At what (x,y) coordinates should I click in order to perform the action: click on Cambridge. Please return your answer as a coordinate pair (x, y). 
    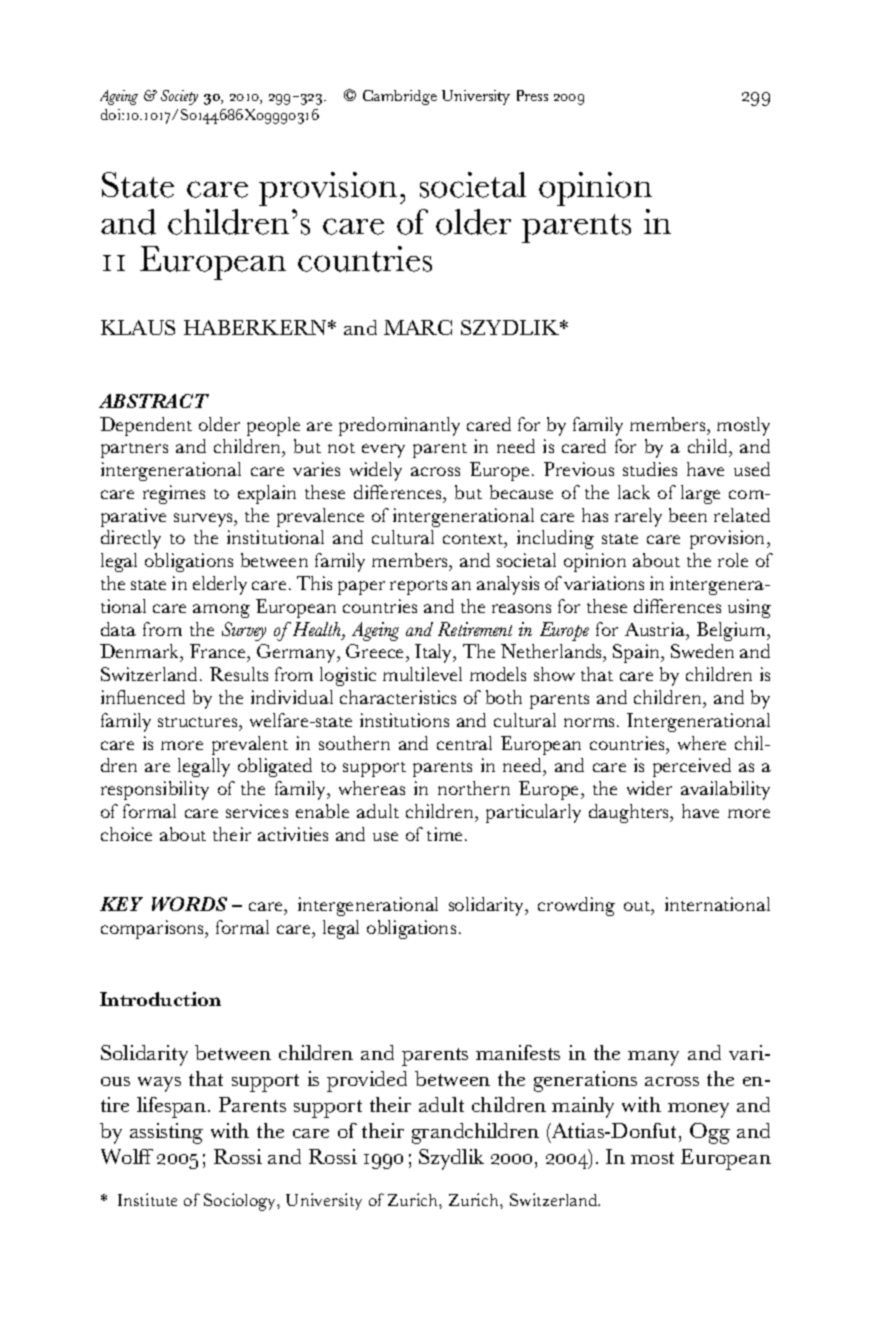
    Looking at the image, I should click on (400, 97).
